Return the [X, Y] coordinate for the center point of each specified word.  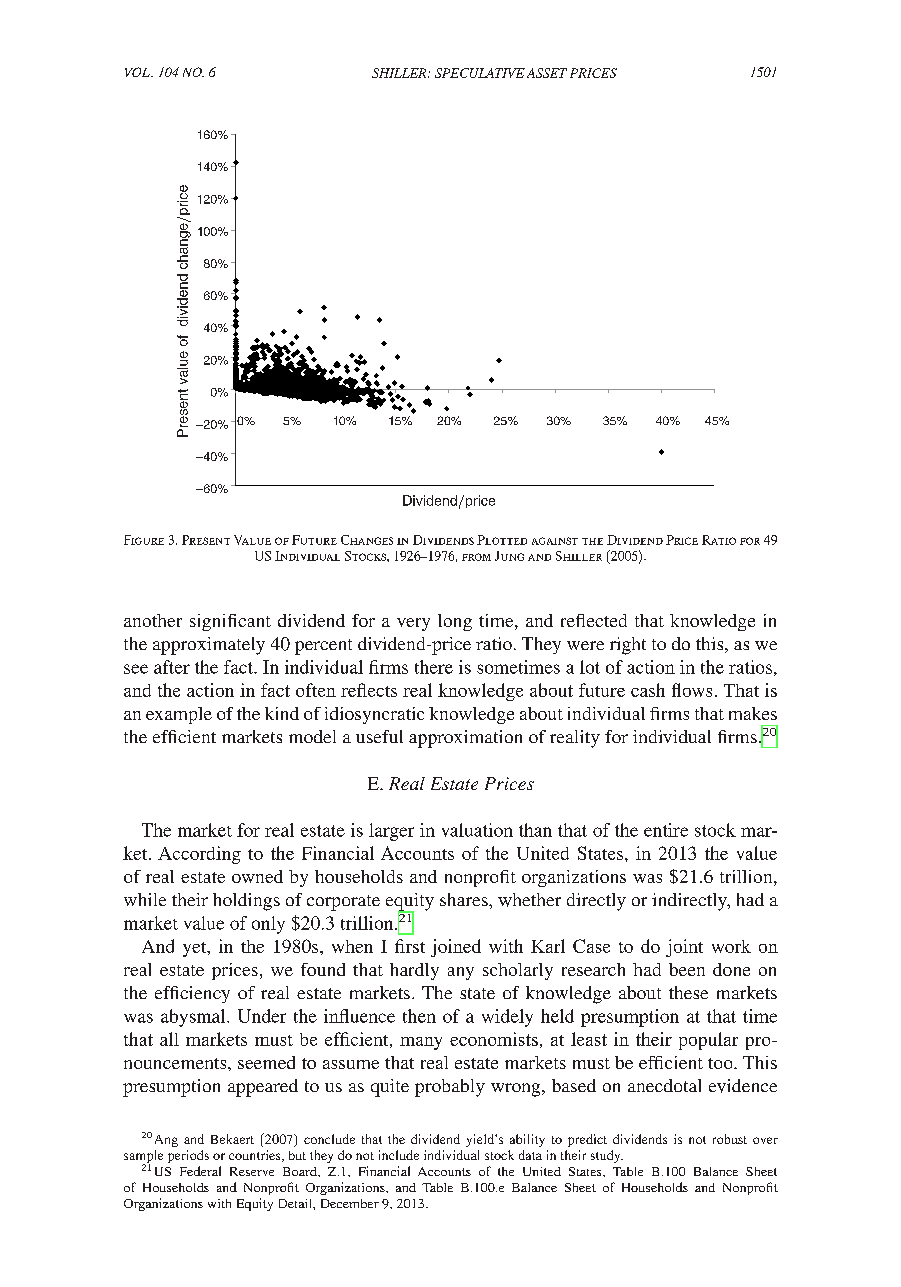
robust [730, 1139]
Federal [200, 1171]
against [555, 541]
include [399, 1155]
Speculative [480, 73]
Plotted [502, 540]
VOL [138, 72]
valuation [477, 830]
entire [666, 830]
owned [257, 876]
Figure [144, 540]
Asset [547, 73]
